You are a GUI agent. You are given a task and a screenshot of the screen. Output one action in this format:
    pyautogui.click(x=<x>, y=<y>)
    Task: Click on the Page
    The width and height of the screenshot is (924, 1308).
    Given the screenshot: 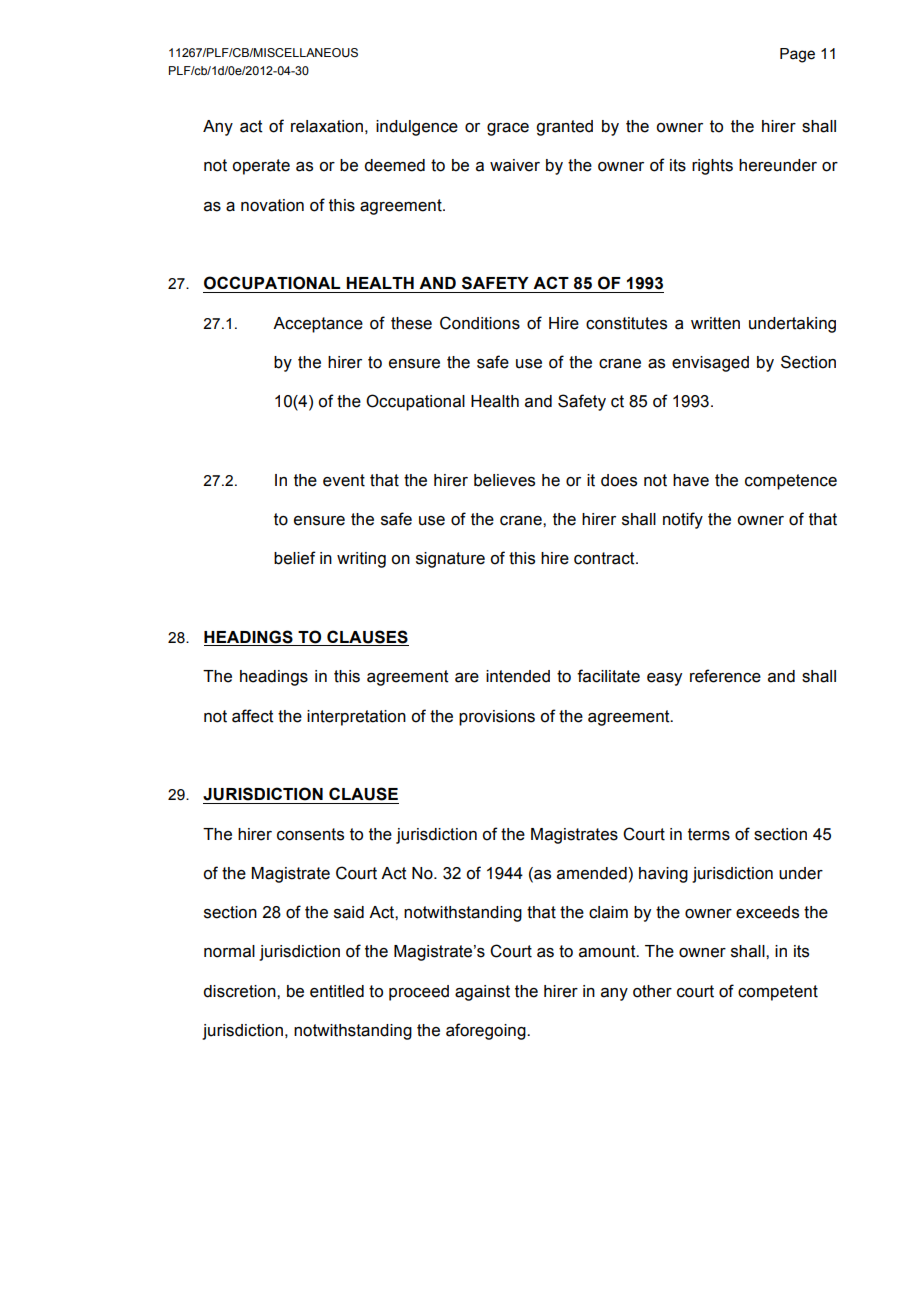 What is the action you would take?
    pyautogui.click(x=797, y=55)
